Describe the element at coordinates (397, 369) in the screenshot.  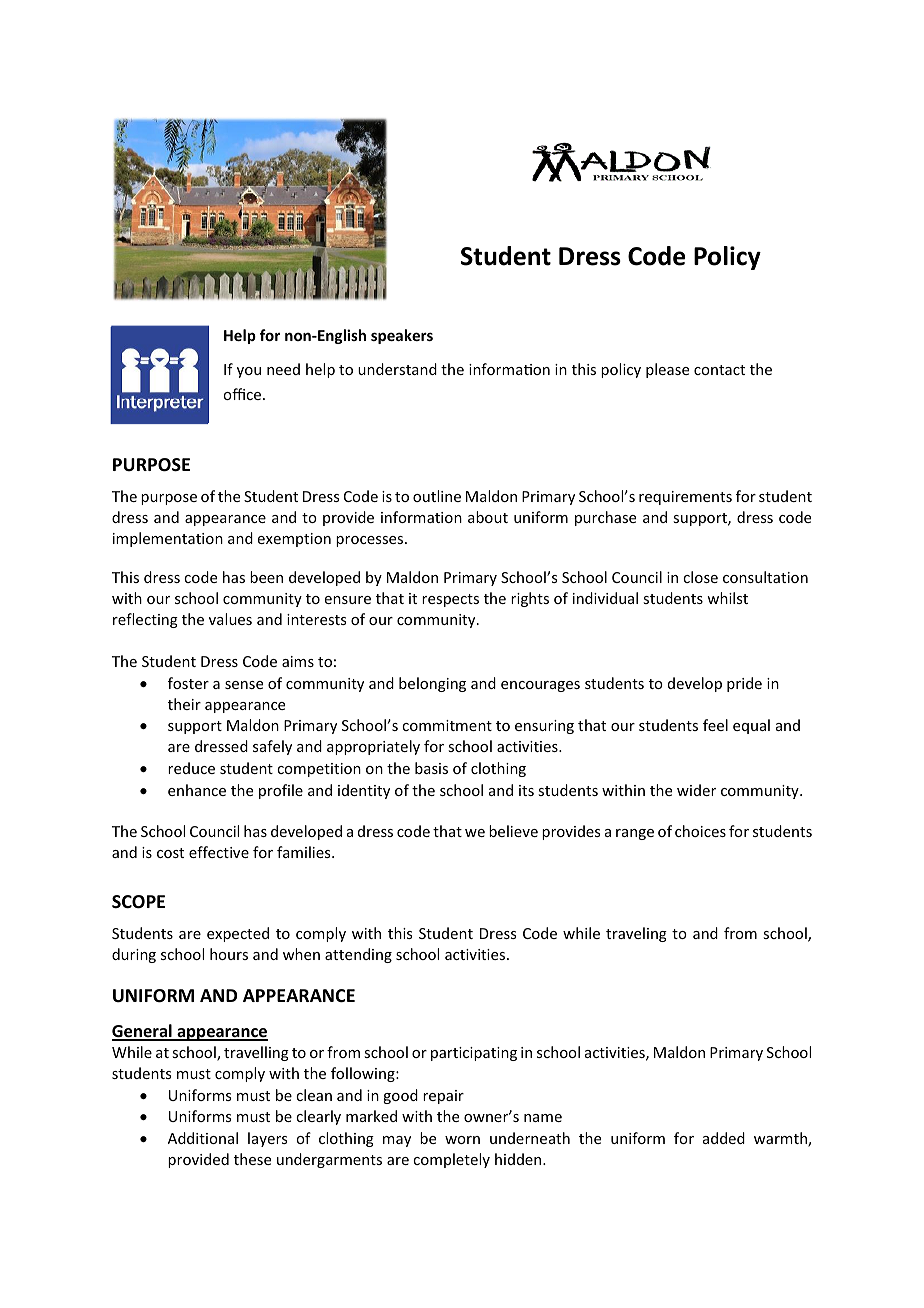
I see `understand` at that location.
